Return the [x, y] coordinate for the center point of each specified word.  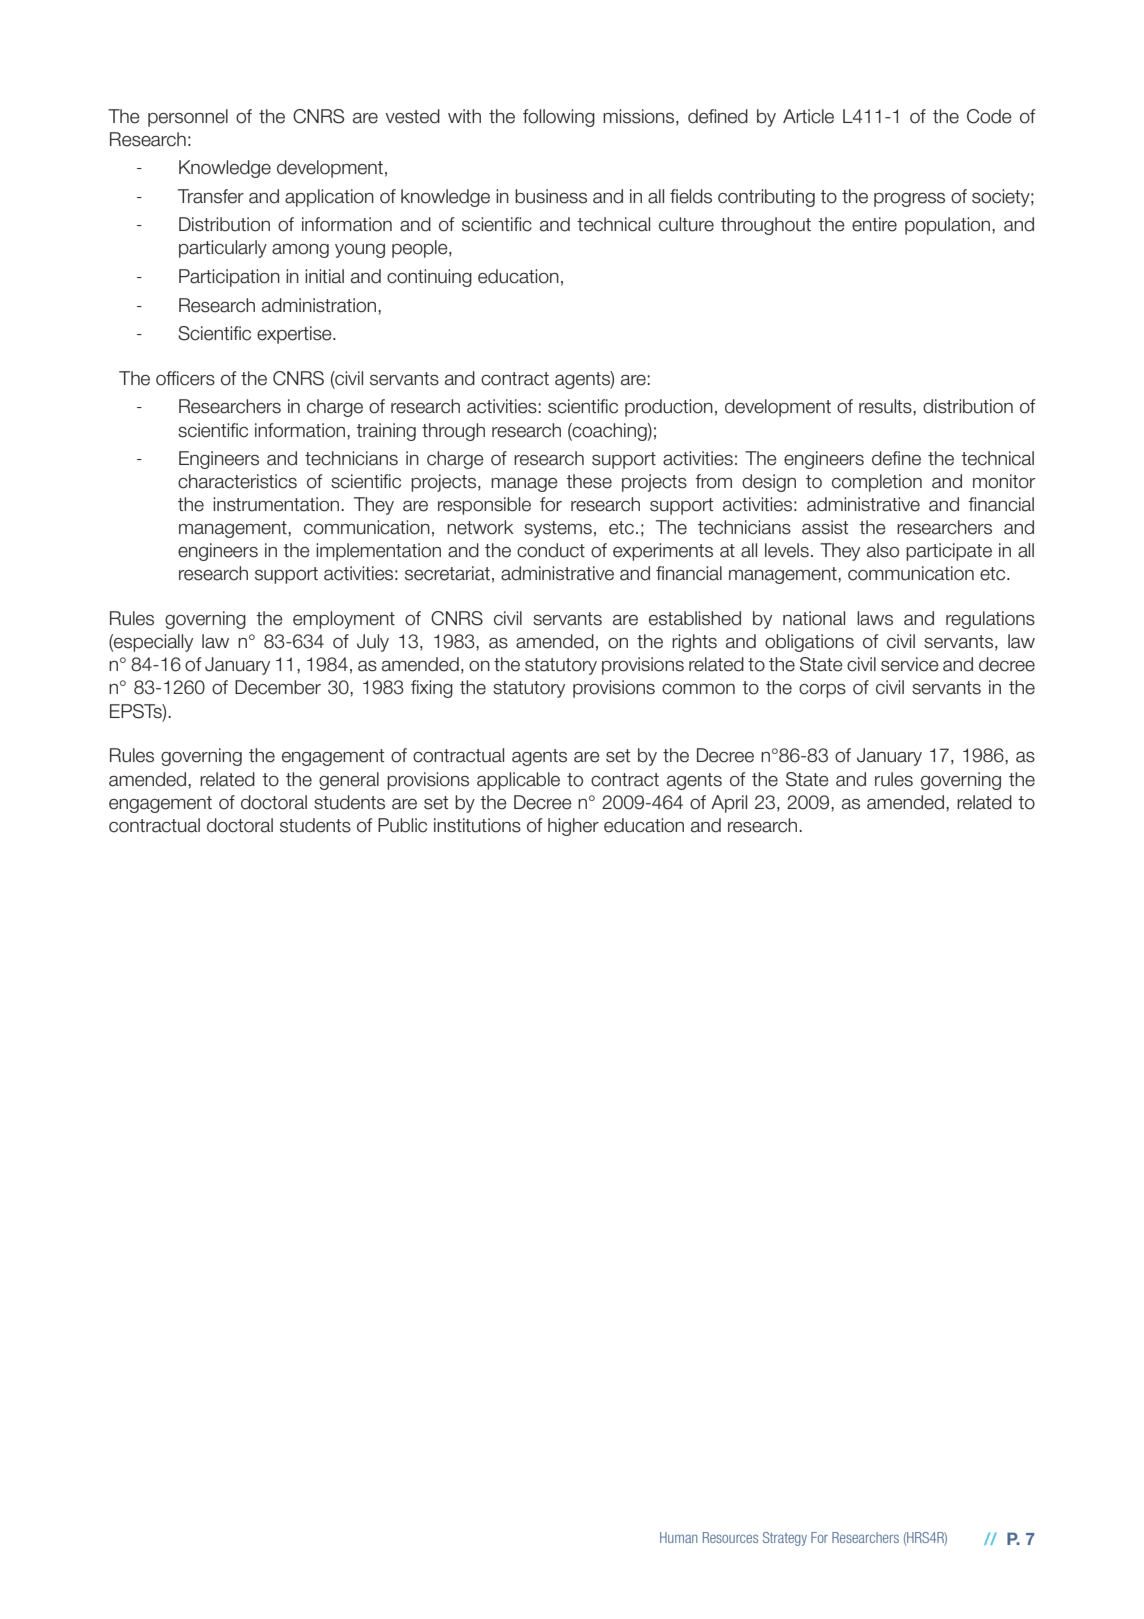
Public [402, 825]
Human [679, 1537]
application [329, 198]
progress [909, 200]
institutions [477, 825]
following [559, 118]
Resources [730, 1537]
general [349, 781]
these [589, 481]
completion [877, 483]
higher [573, 827]
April [729, 804]
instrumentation [277, 504]
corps [822, 691]
